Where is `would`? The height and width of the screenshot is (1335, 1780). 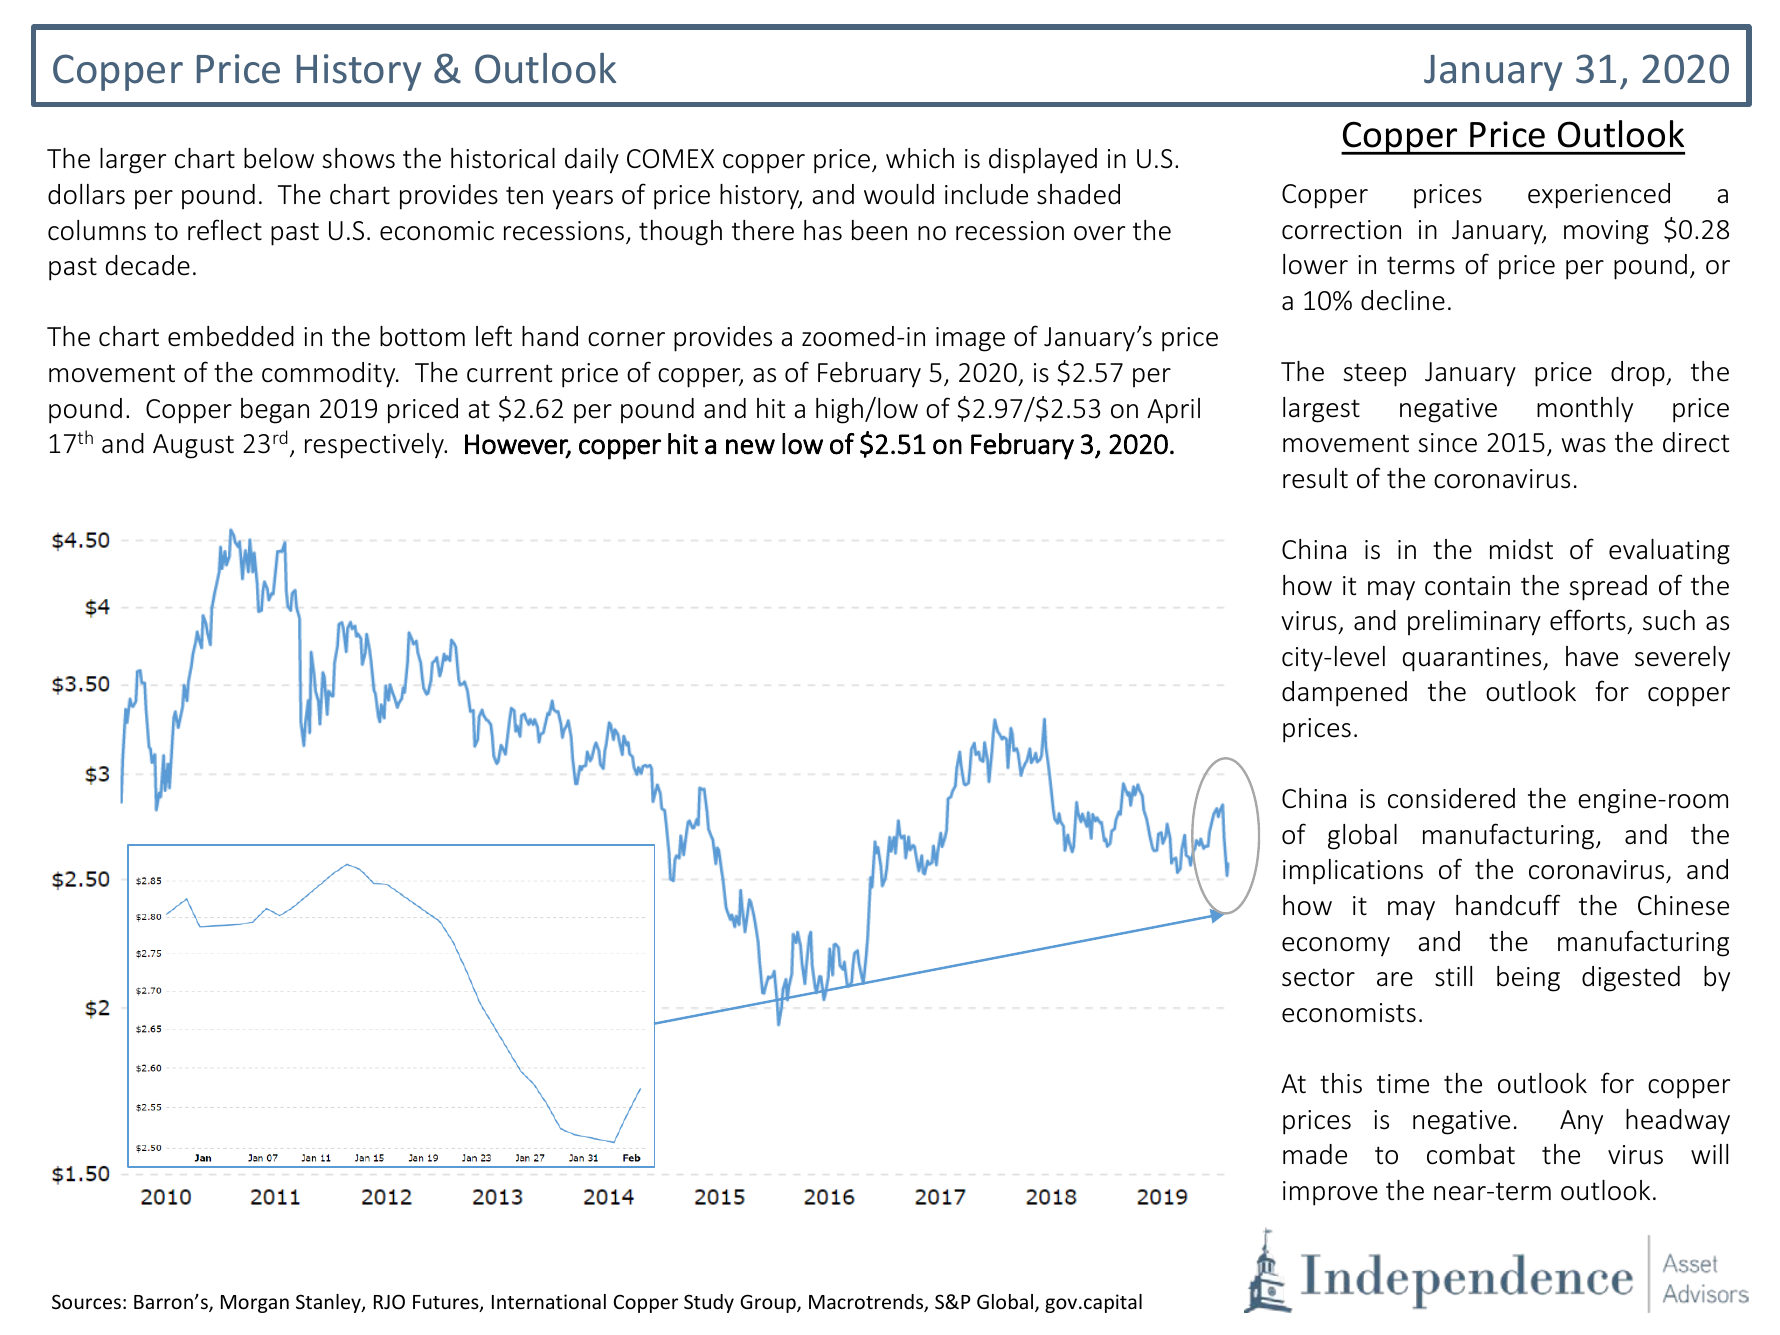
would is located at coordinates (899, 194).
